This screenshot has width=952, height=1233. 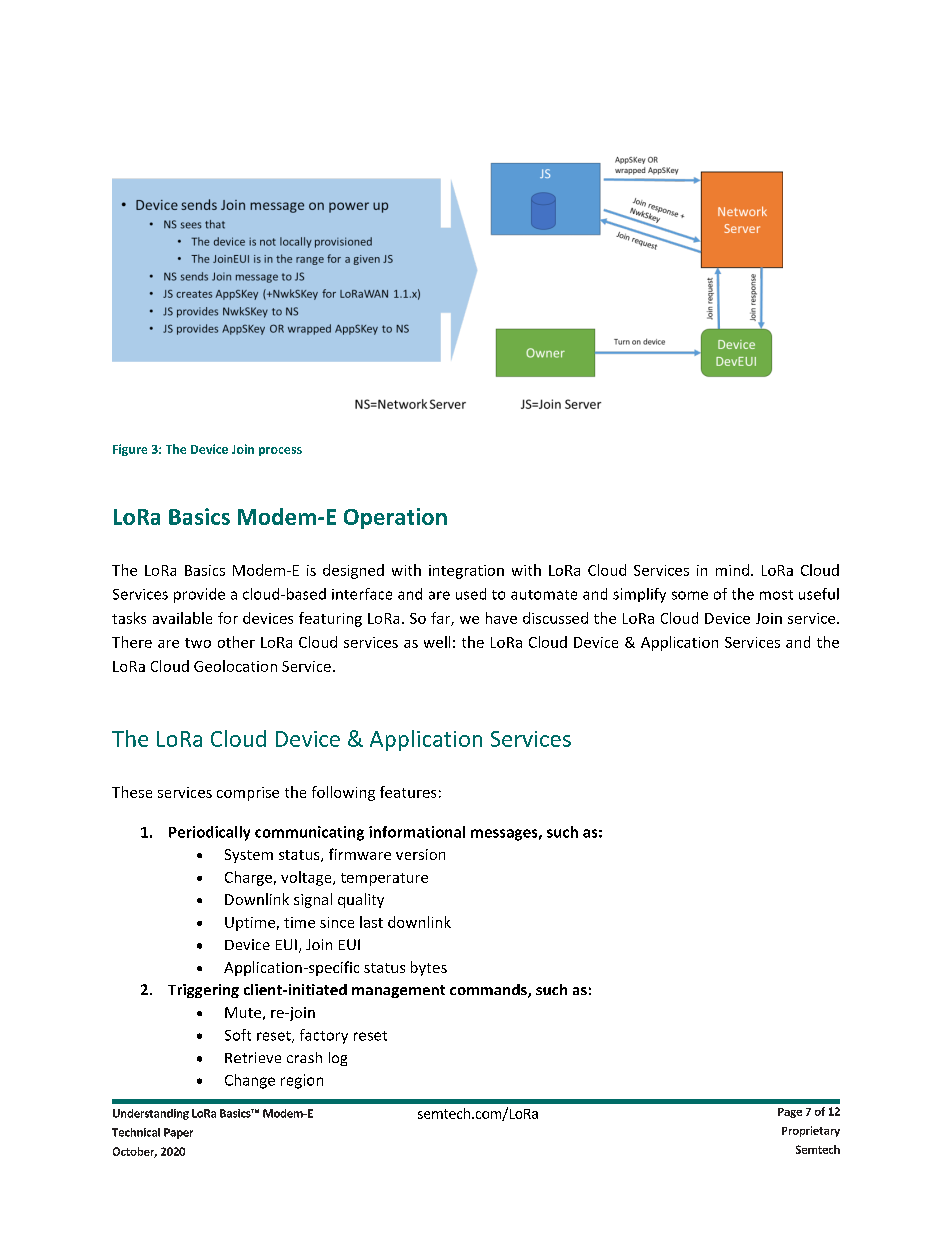 I want to click on process, so click(x=280, y=451).
